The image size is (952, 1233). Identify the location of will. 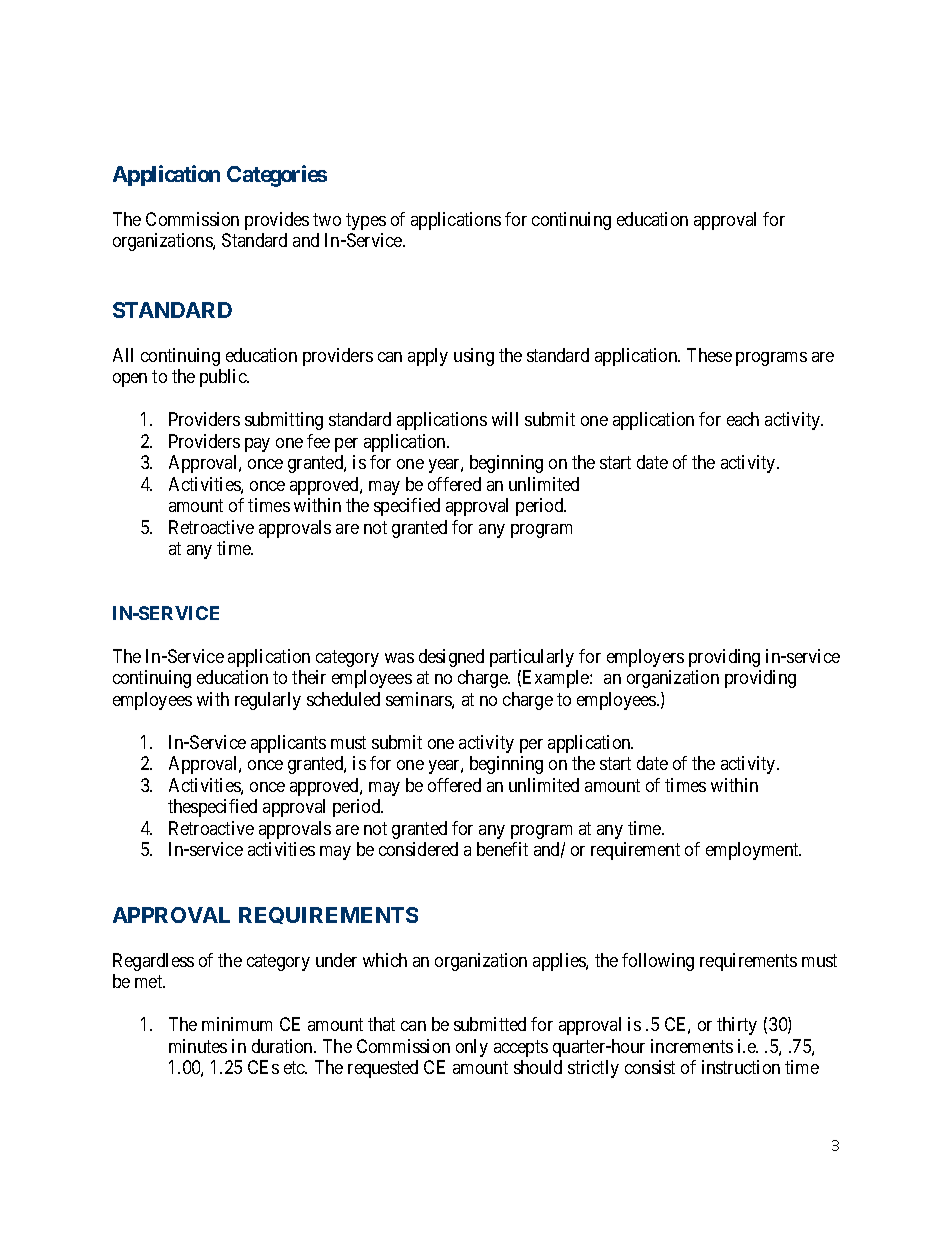
(505, 419).
